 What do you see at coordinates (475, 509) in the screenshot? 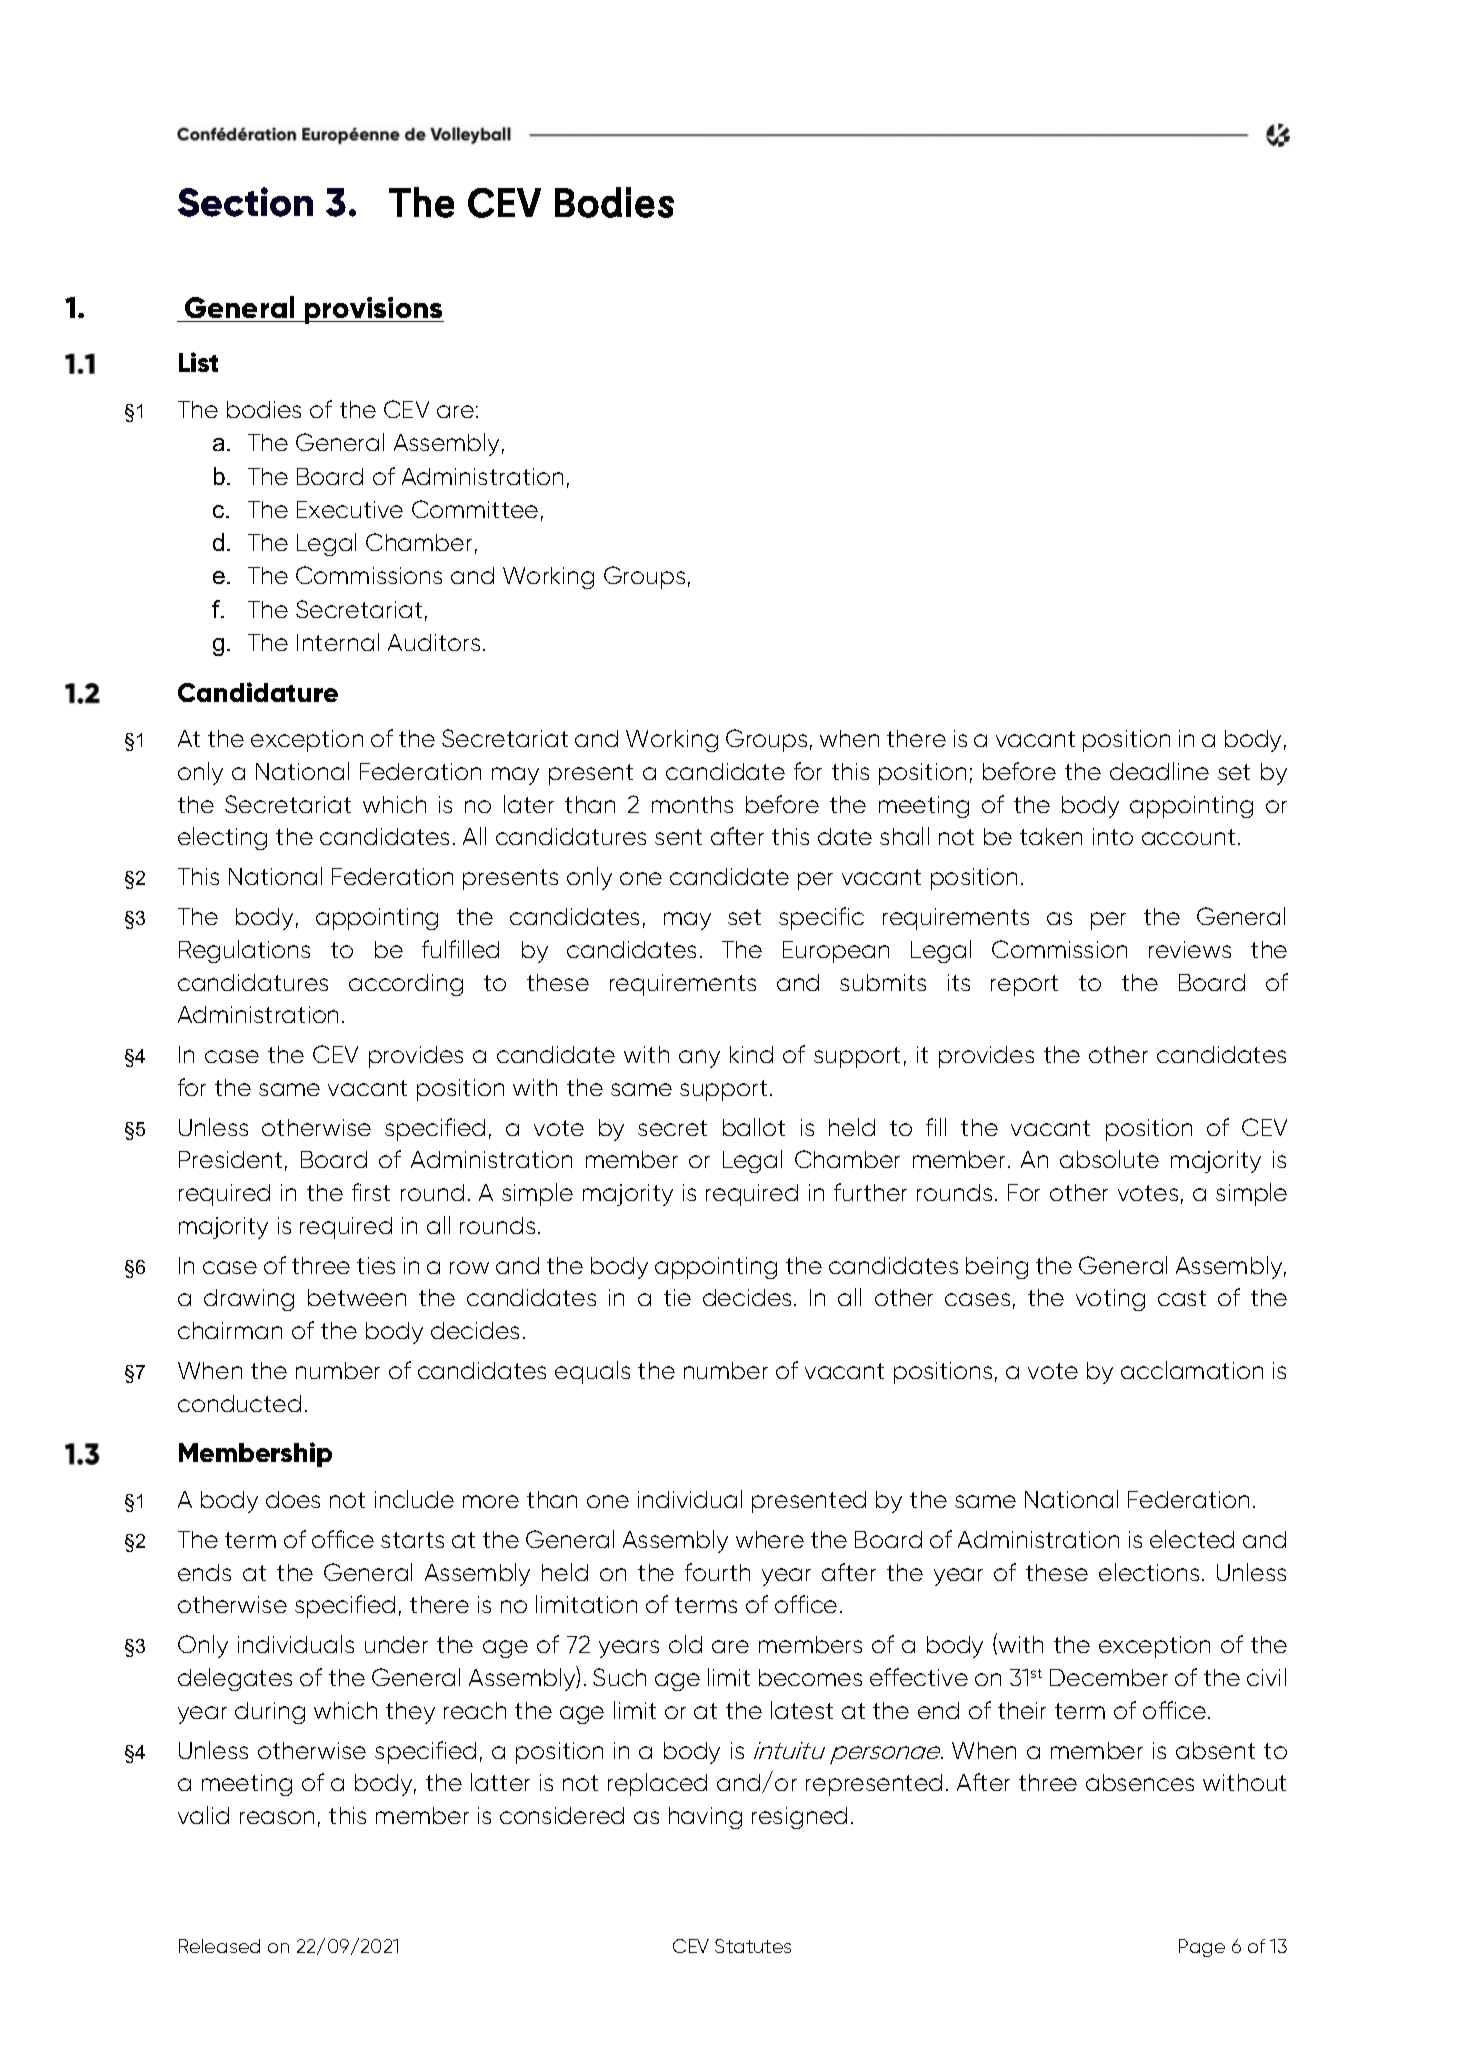
I see `Committee` at bounding box center [475, 509].
